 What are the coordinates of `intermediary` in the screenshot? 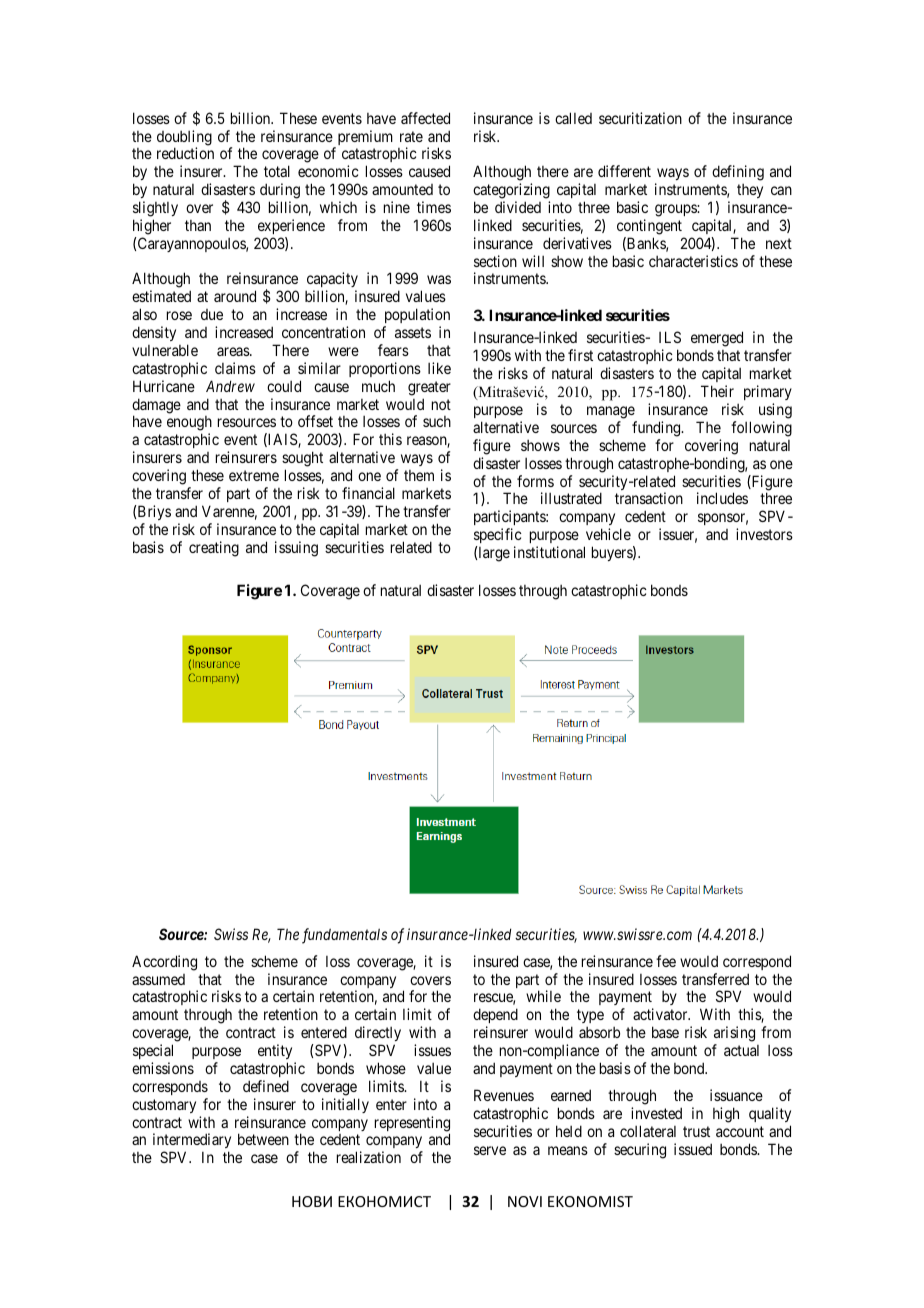 It's located at (192, 1142).
